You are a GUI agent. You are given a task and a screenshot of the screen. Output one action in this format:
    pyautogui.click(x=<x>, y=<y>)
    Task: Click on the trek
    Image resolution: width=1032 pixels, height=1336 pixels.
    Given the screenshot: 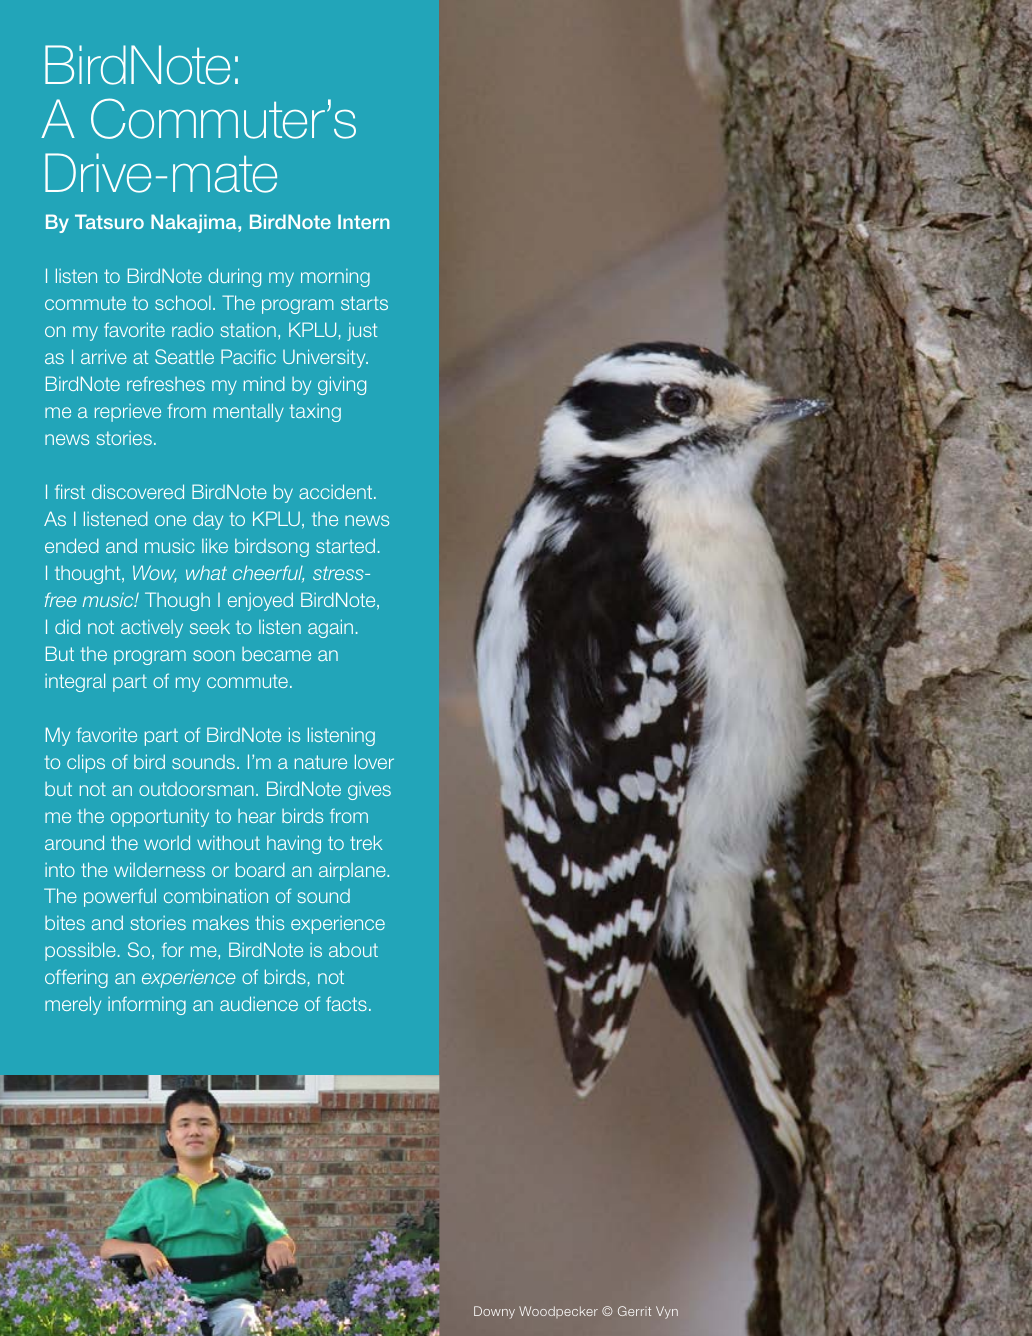 What is the action you would take?
    pyautogui.click(x=366, y=842)
